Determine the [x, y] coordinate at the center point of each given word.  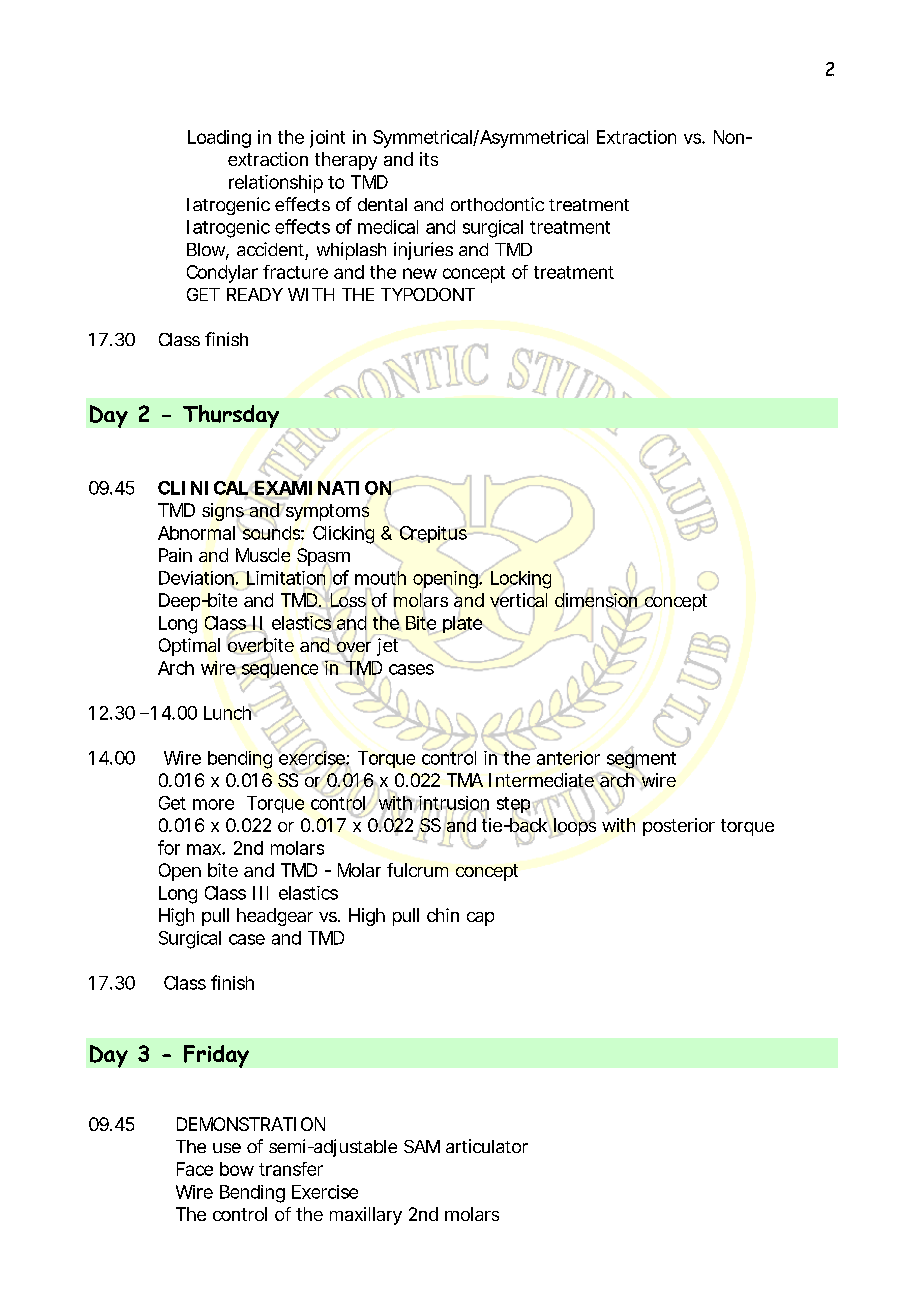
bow [237, 1169]
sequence [279, 671]
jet [387, 647]
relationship [276, 184]
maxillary [366, 1216]
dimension [596, 600]
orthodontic [497, 204]
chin [443, 915]
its [429, 159]
